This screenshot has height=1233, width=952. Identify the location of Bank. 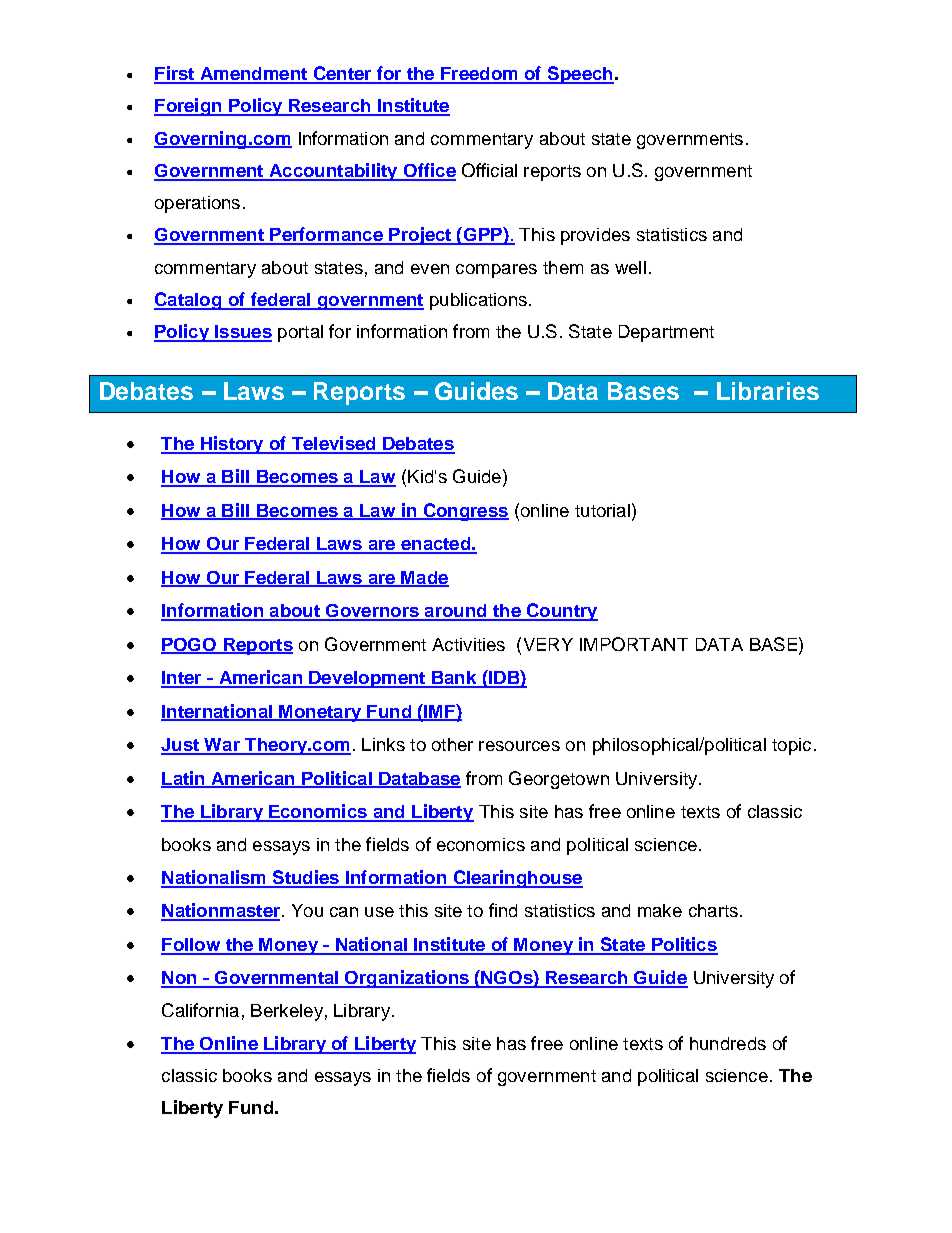
(454, 679).
